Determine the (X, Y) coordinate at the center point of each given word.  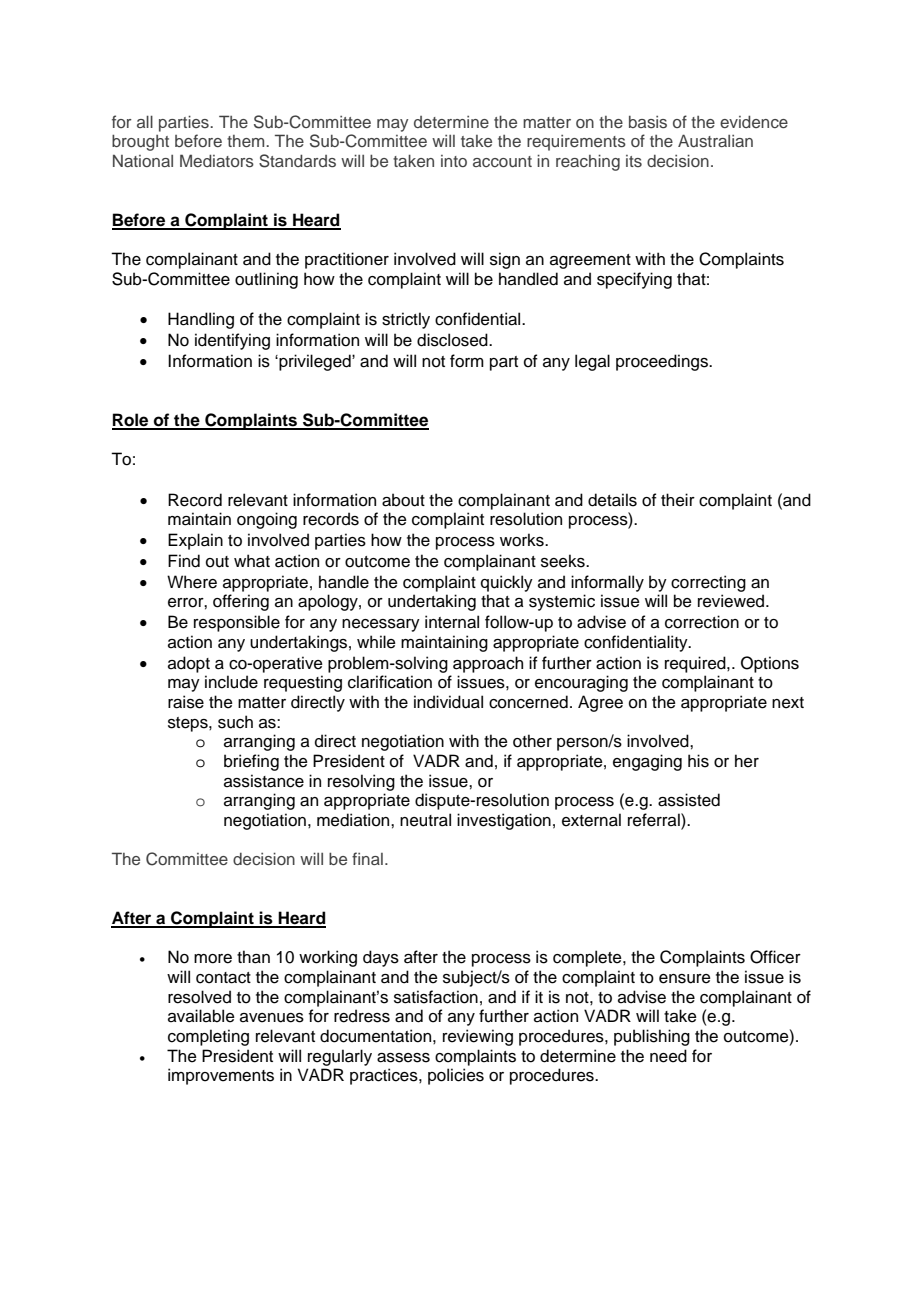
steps (189, 724)
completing (208, 1037)
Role (131, 421)
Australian (715, 140)
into (454, 161)
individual (448, 702)
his (698, 761)
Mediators (217, 160)
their (678, 500)
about (403, 500)
